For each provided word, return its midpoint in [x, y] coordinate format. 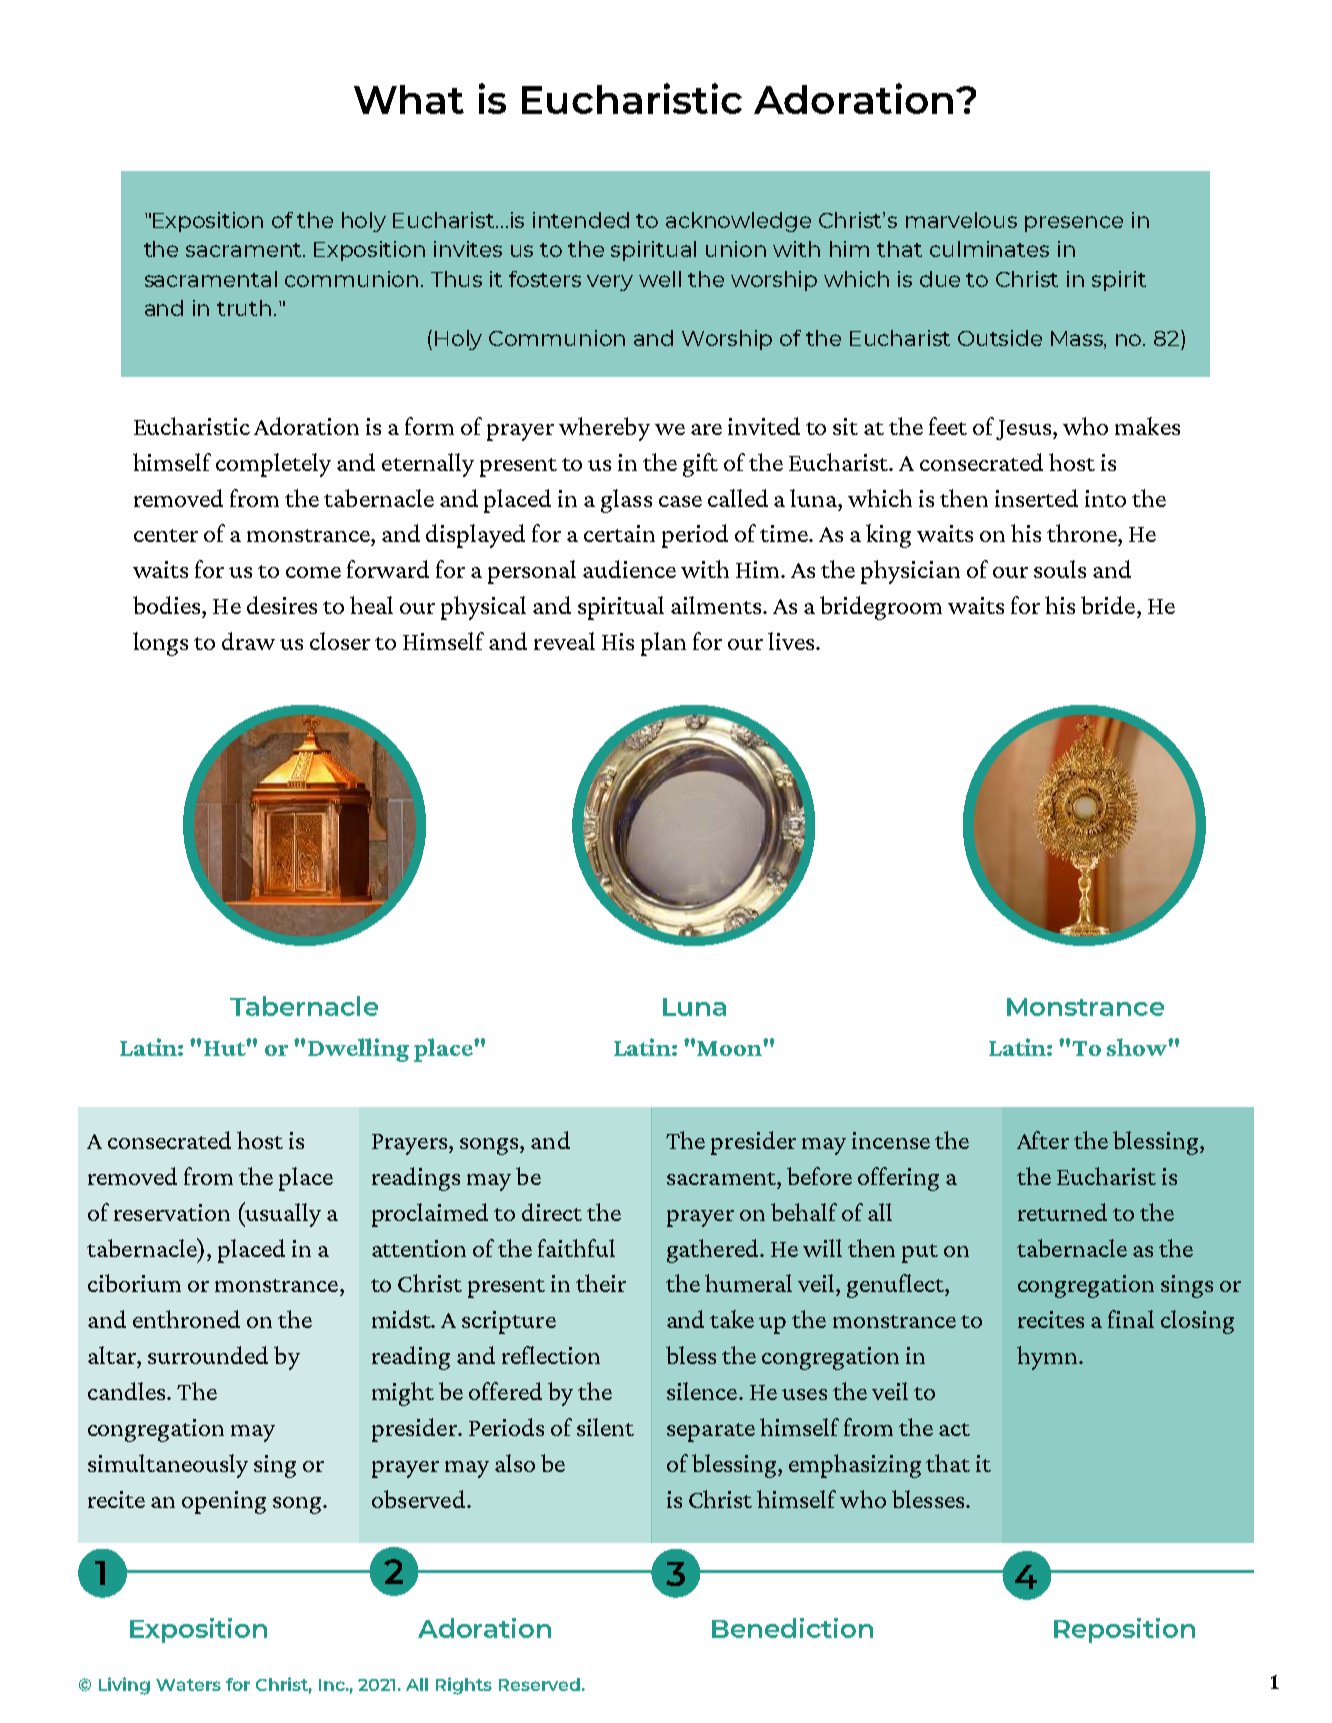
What [409, 99]
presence [1074, 224]
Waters [188, 1685]
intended [581, 220]
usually [282, 1214]
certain [619, 533]
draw [248, 641]
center [166, 535]
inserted [1036, 498]
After [1043, 1140]
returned [1062, 1212]
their [601, 1283]
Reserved [539, 1684]
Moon [730, 1048]
